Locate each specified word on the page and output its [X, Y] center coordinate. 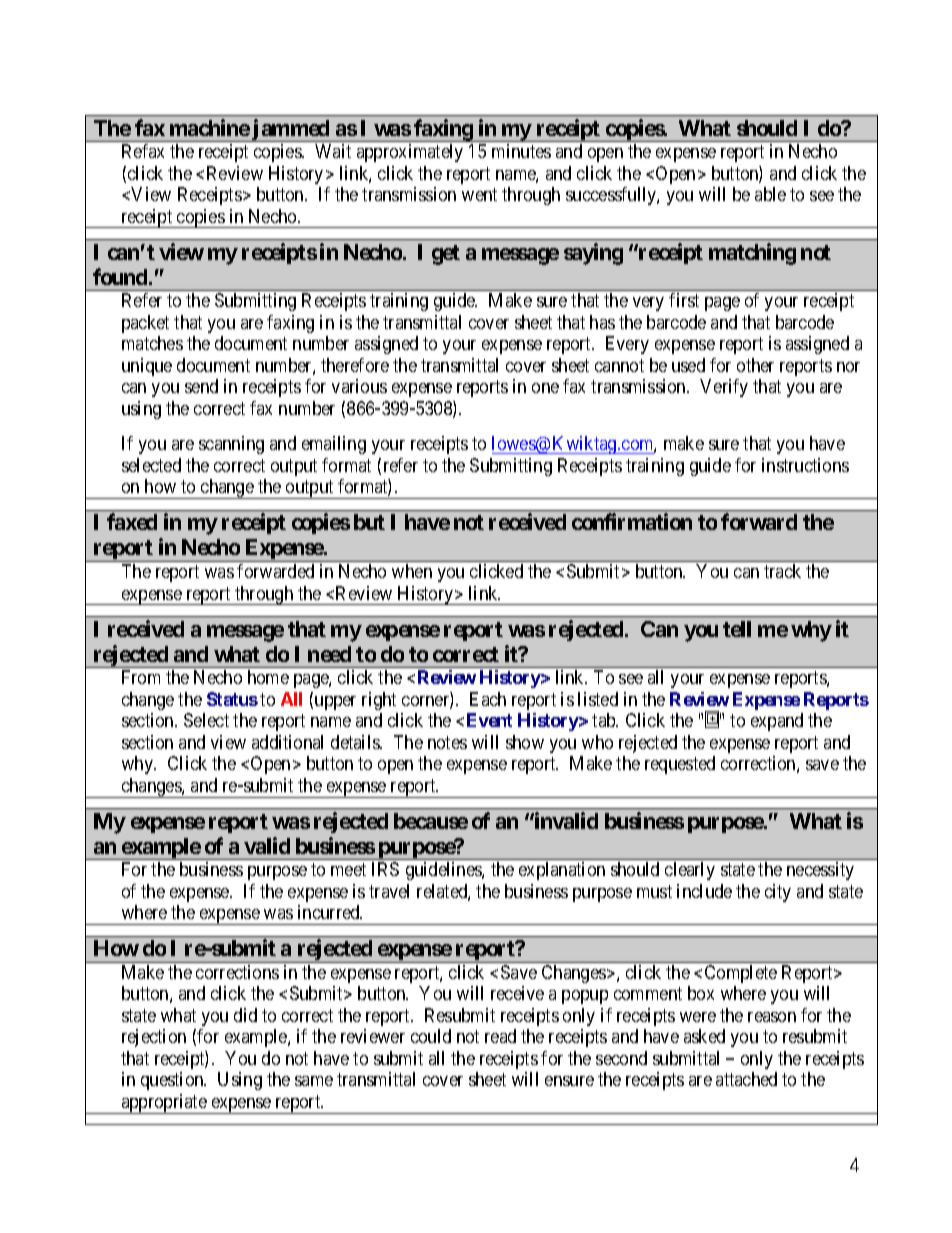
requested [680, 765]
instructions [805, 465]
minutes [521, 151]
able [770, 194]
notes [447, 742]
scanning [231, 445]
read [500, 1036]
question [173, 1081]
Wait [333, 151]
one [545, 388]
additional [287, 742]
